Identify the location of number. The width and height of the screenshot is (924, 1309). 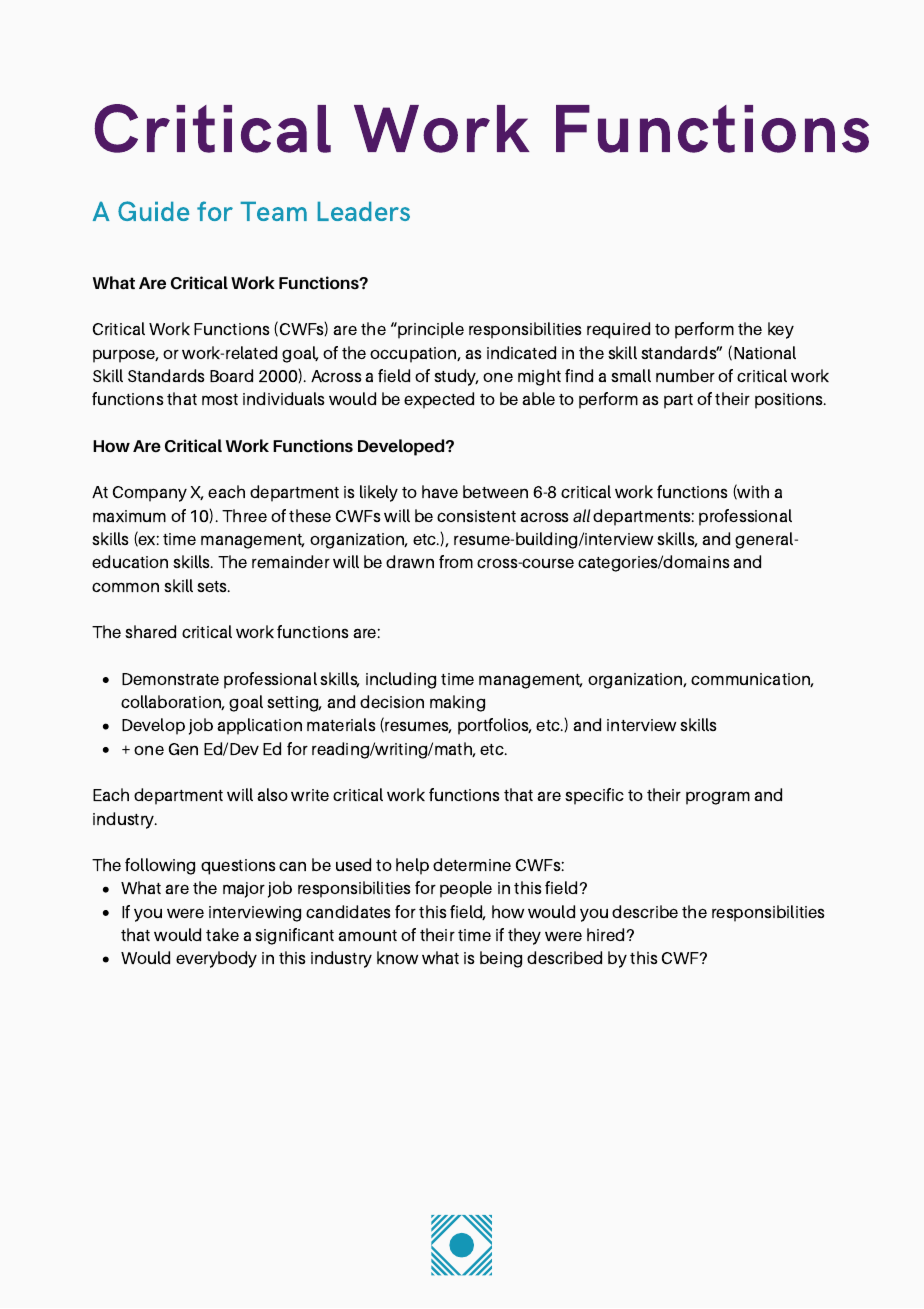
(685, 375).
